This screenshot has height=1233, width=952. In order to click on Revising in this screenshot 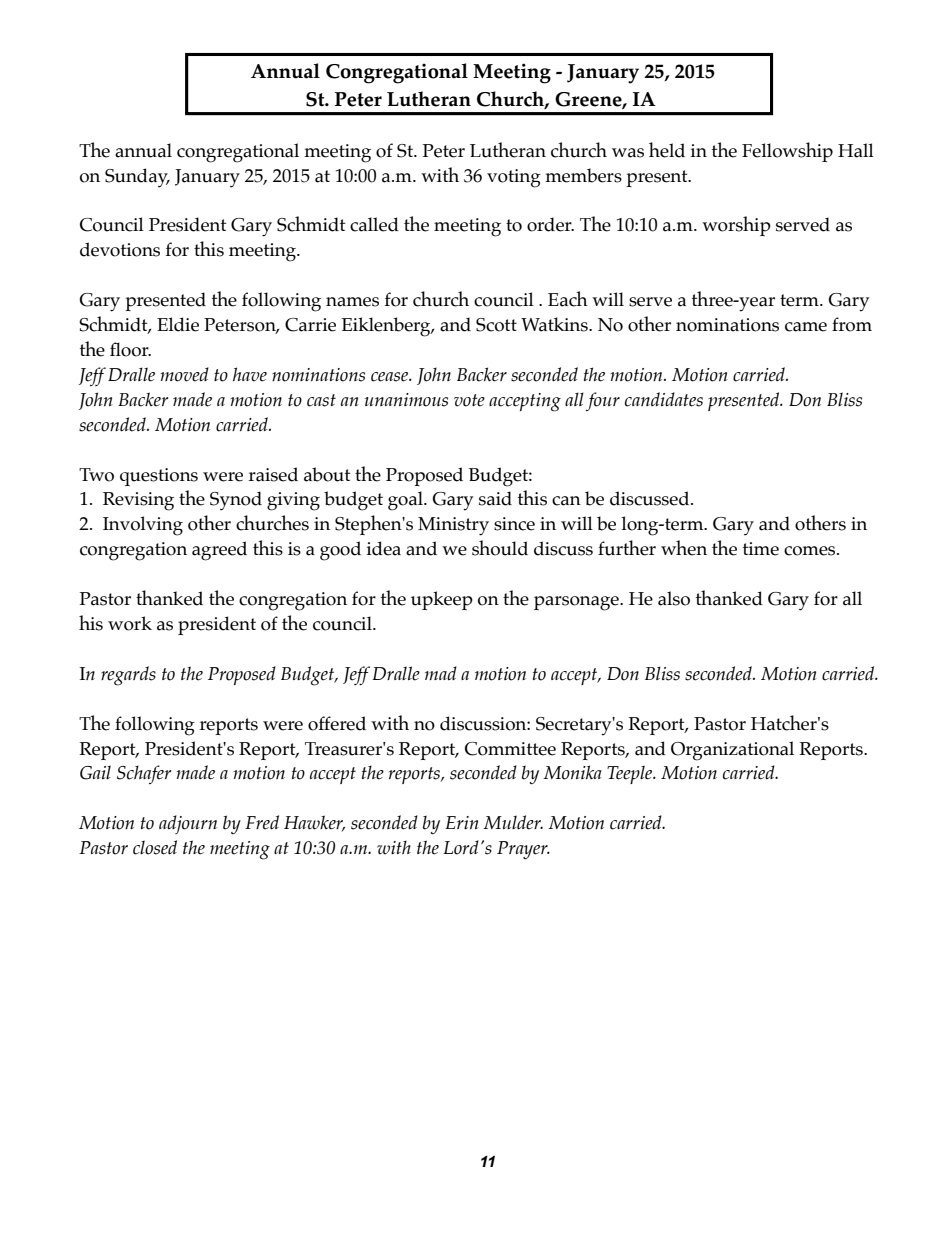, I will do `click(138, 501)`.
